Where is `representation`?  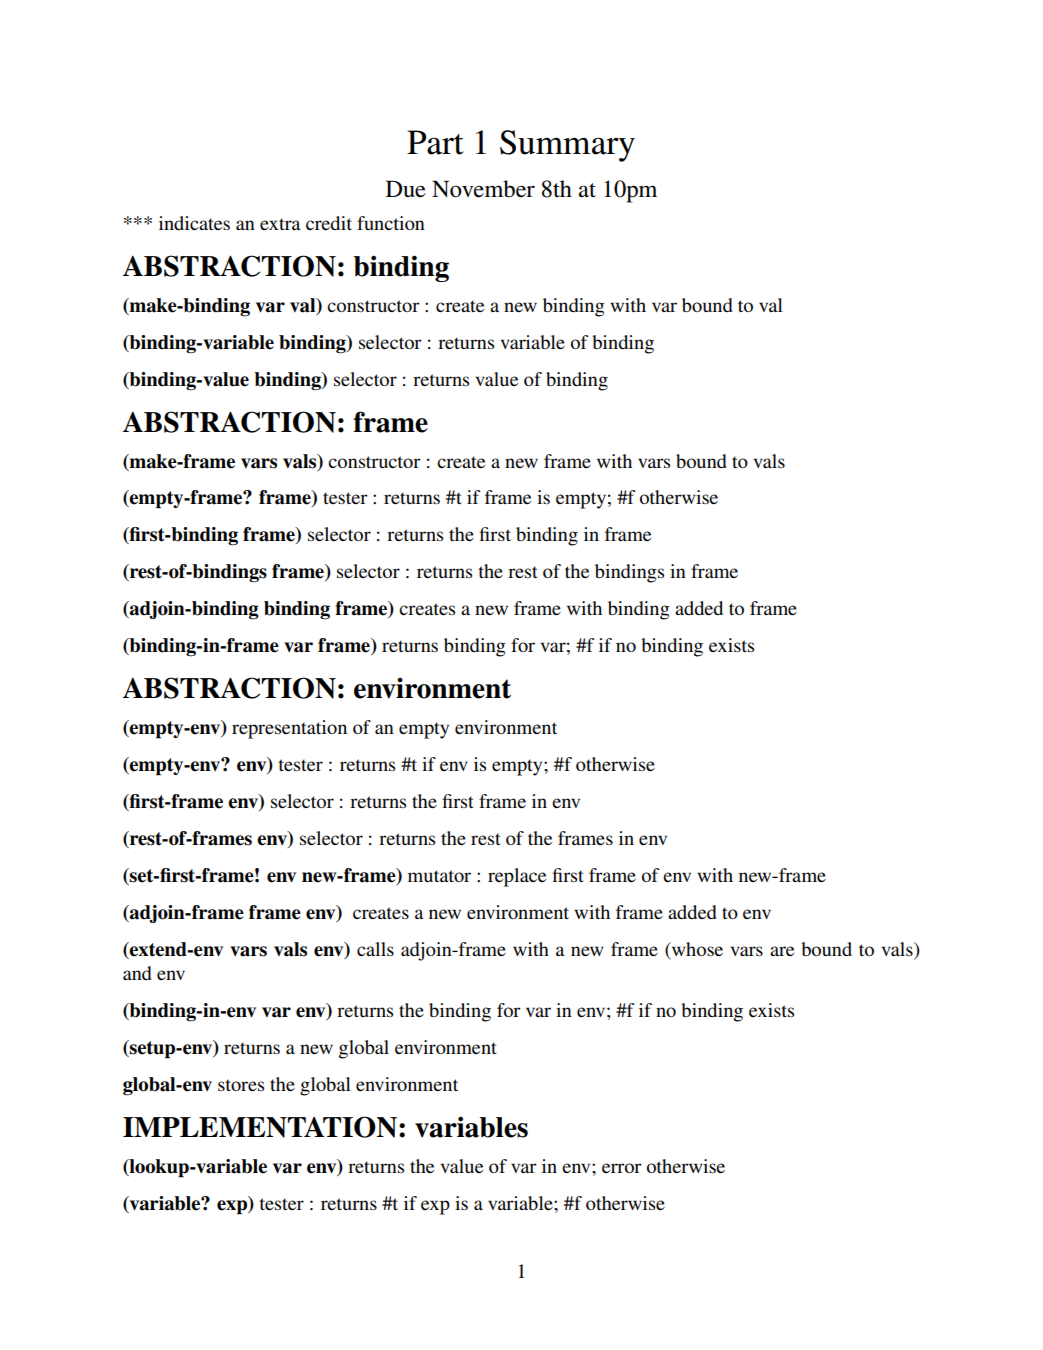
representation is located at coordinates (289, 729).
